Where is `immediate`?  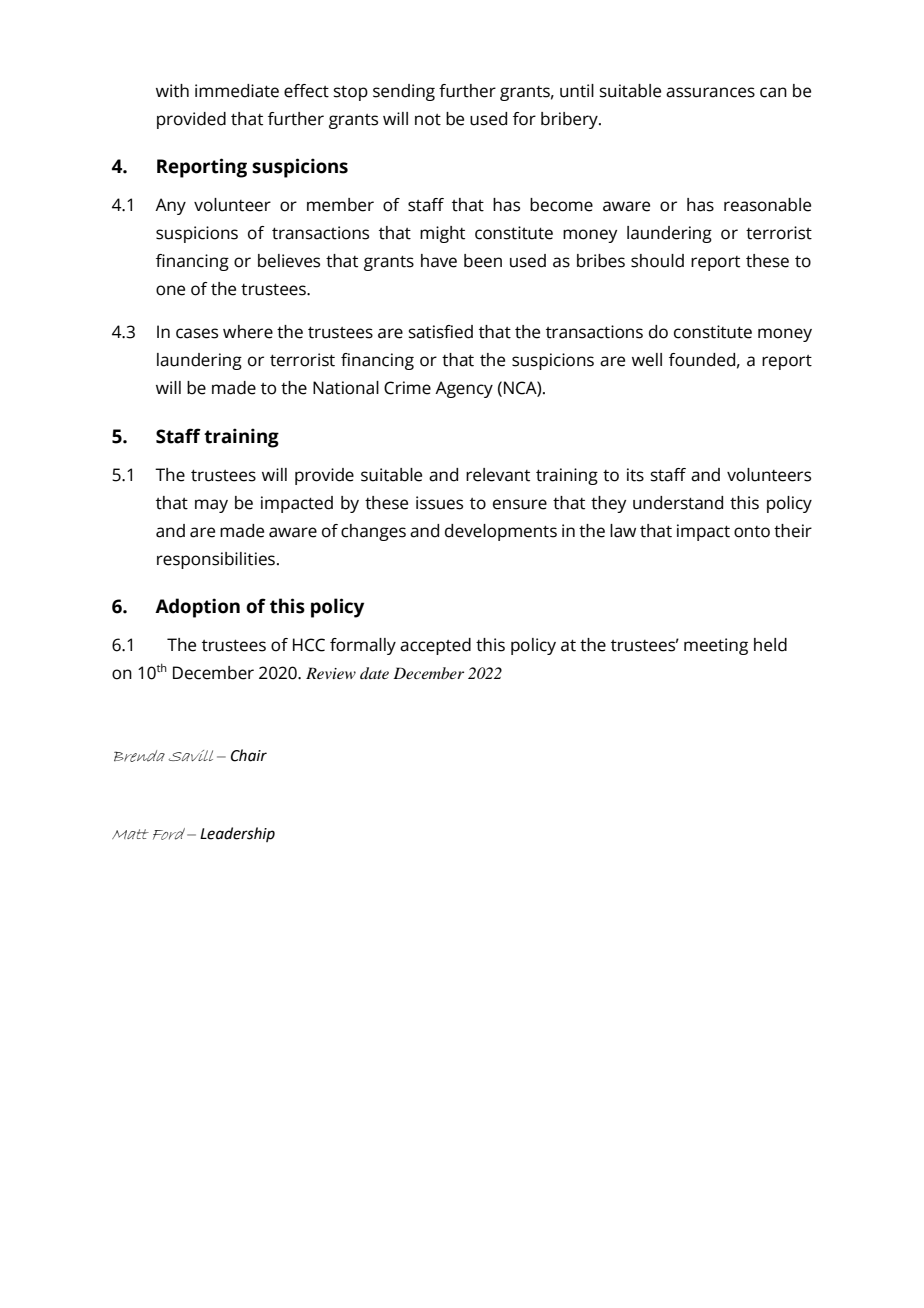
immediate is located at coordinates (237, 91).
